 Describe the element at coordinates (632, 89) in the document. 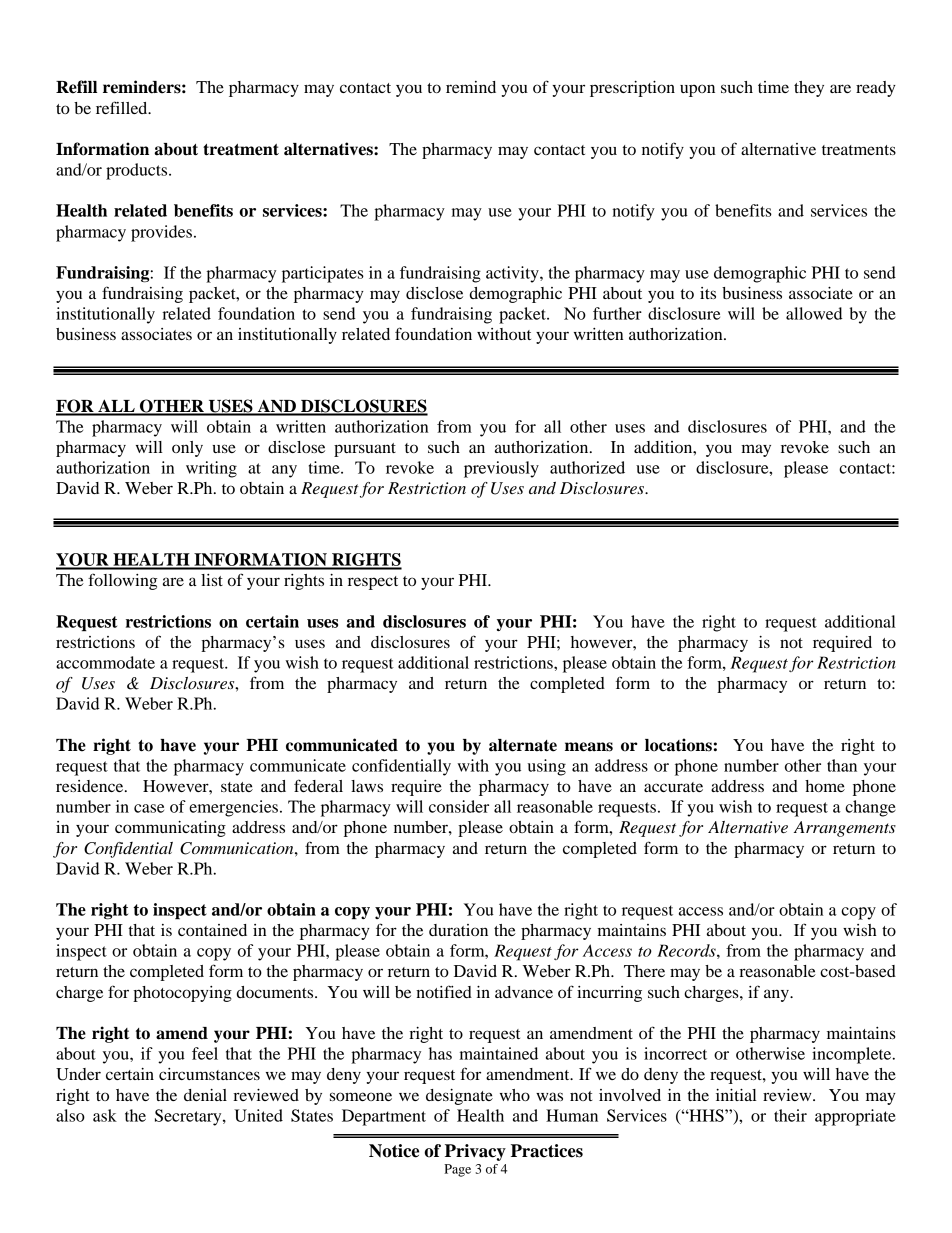

I see `prescription` at that location.
